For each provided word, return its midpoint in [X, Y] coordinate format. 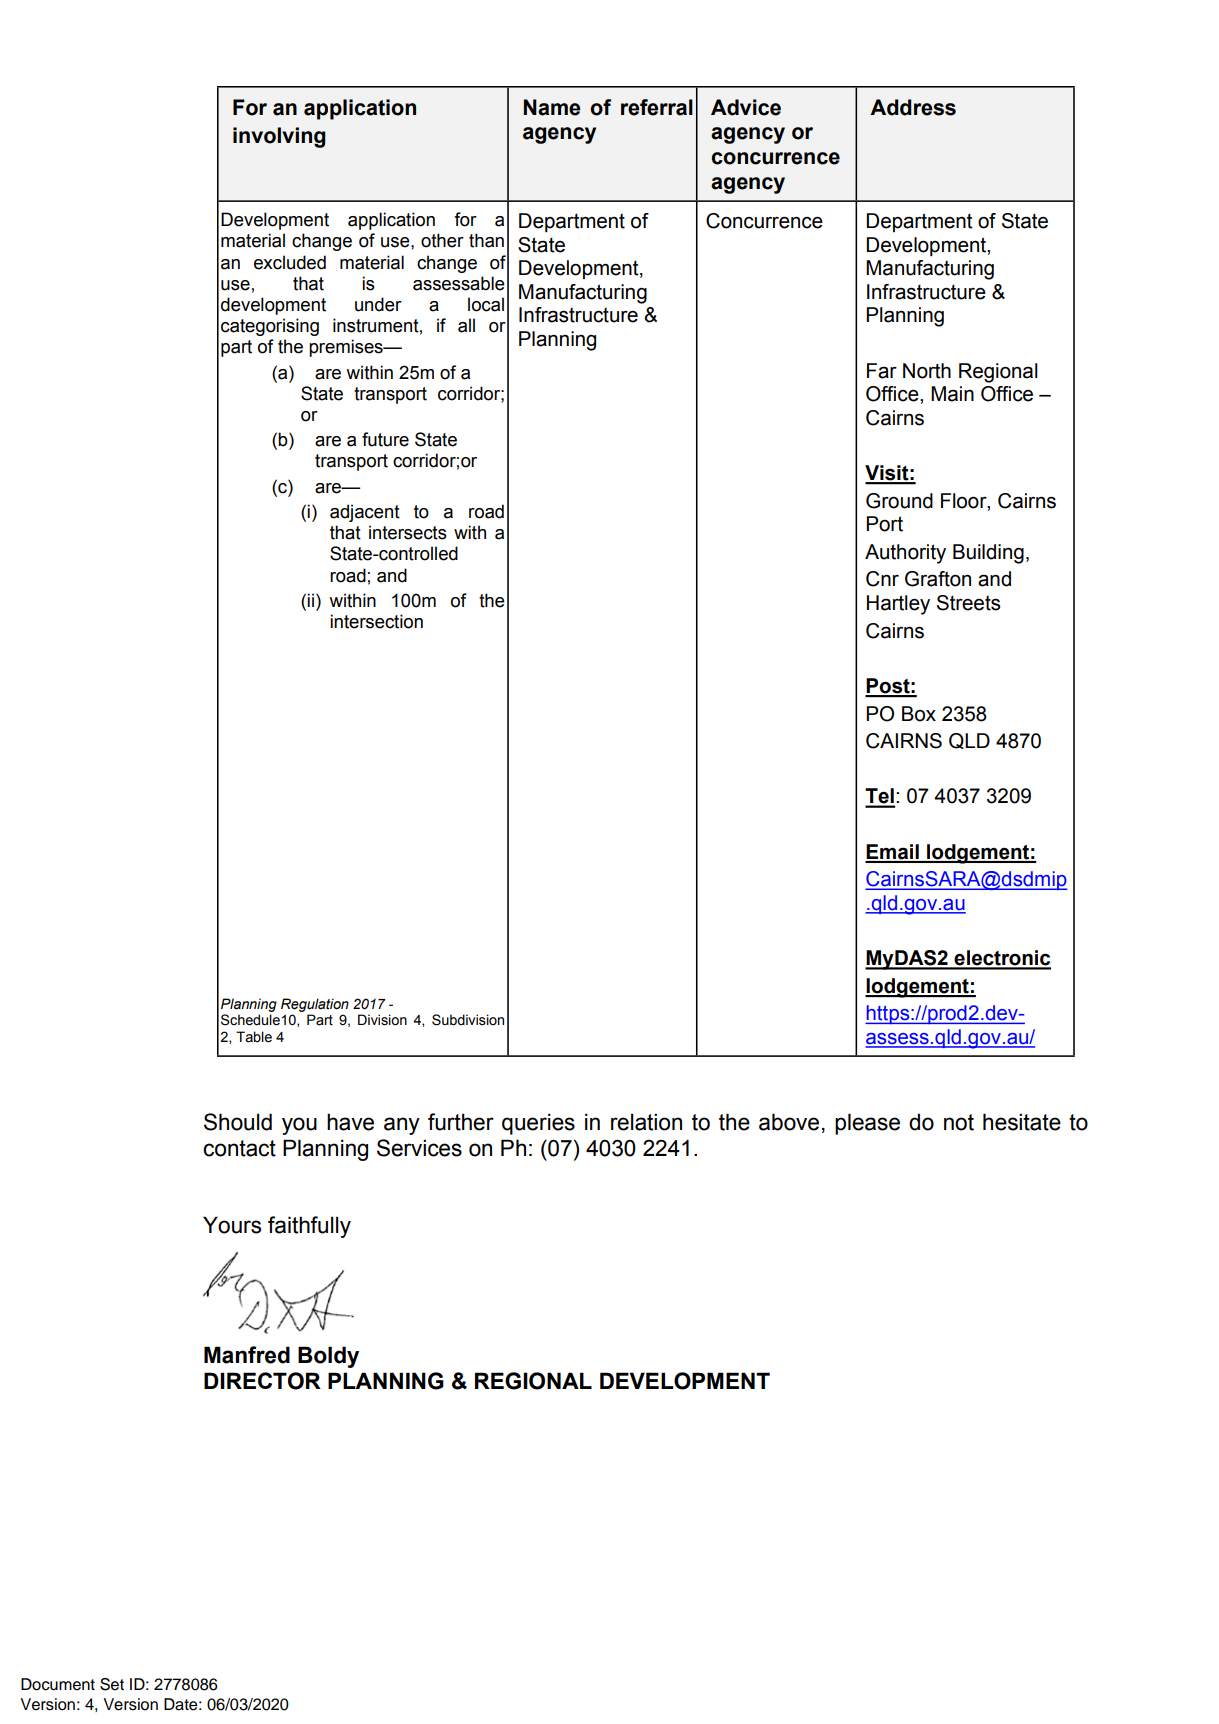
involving [279, 137]
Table [254, 1037]
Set [112, 1684]
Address [913, 107]
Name [552, 107]
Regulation [315, 1005]
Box [919, 714]
